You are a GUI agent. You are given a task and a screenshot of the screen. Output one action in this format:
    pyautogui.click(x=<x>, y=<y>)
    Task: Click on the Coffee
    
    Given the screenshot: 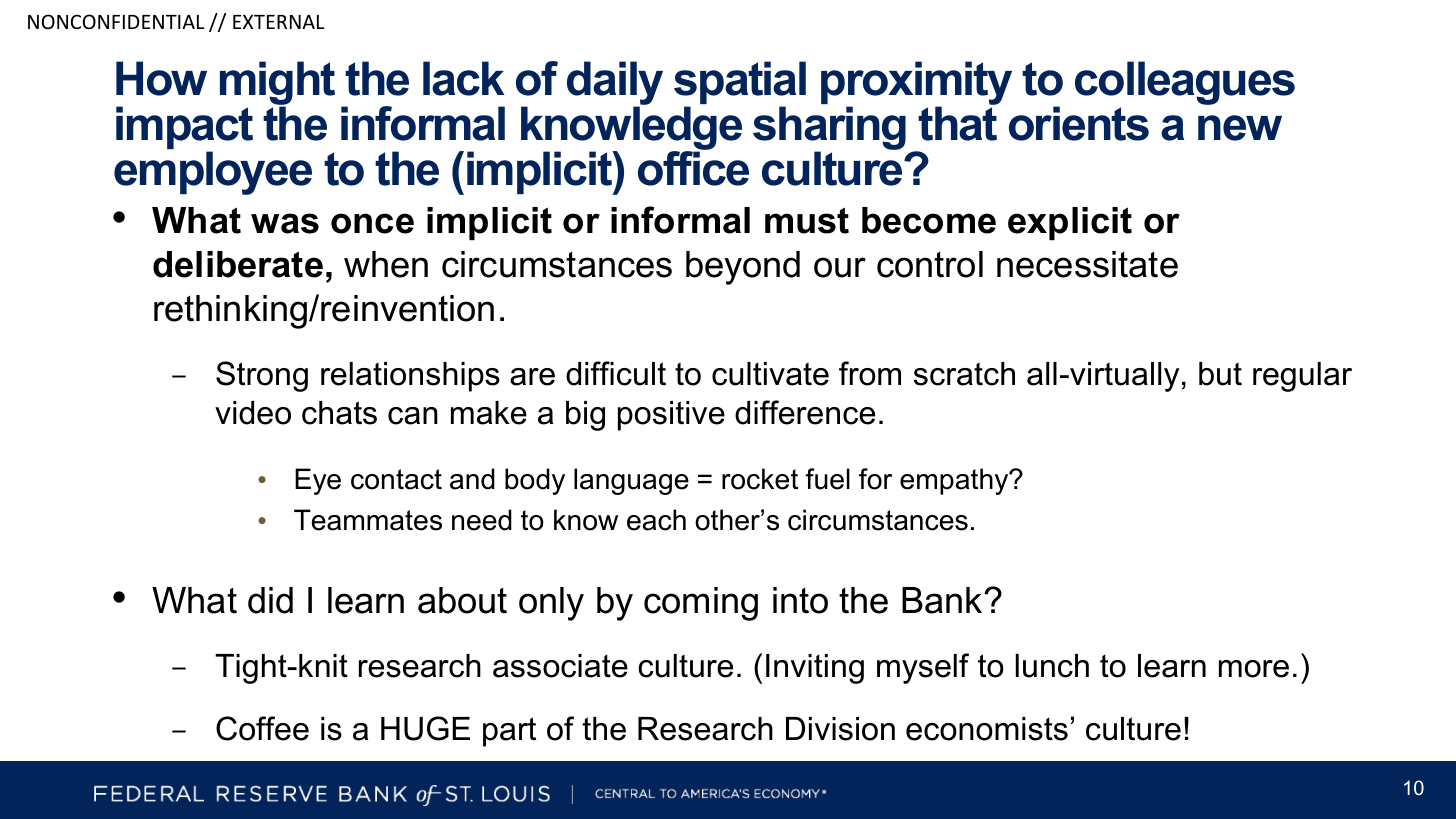 What is the action you would take?
    pyautogui.click(x=262, y=728)
